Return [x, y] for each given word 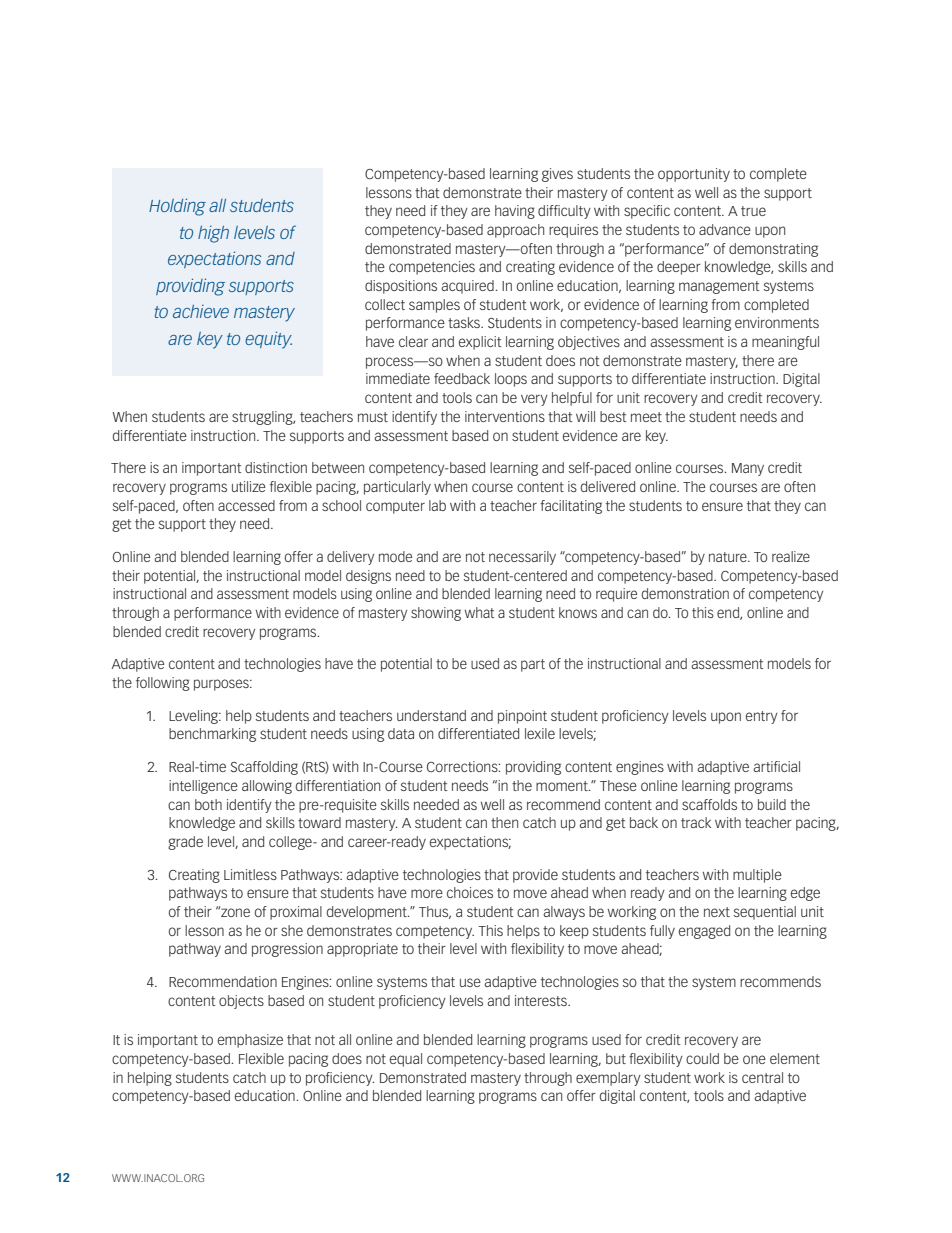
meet [646, 417]
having [515, 212]
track [696, 822]
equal [406, 1060]
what [479, 612]
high [213, 234]
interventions [505, 416]
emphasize [250, 1041]
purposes [222, 685]
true [753, 211]
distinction [276, 467]
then [504, 822]
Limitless [250, 874]
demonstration [685, 593]
